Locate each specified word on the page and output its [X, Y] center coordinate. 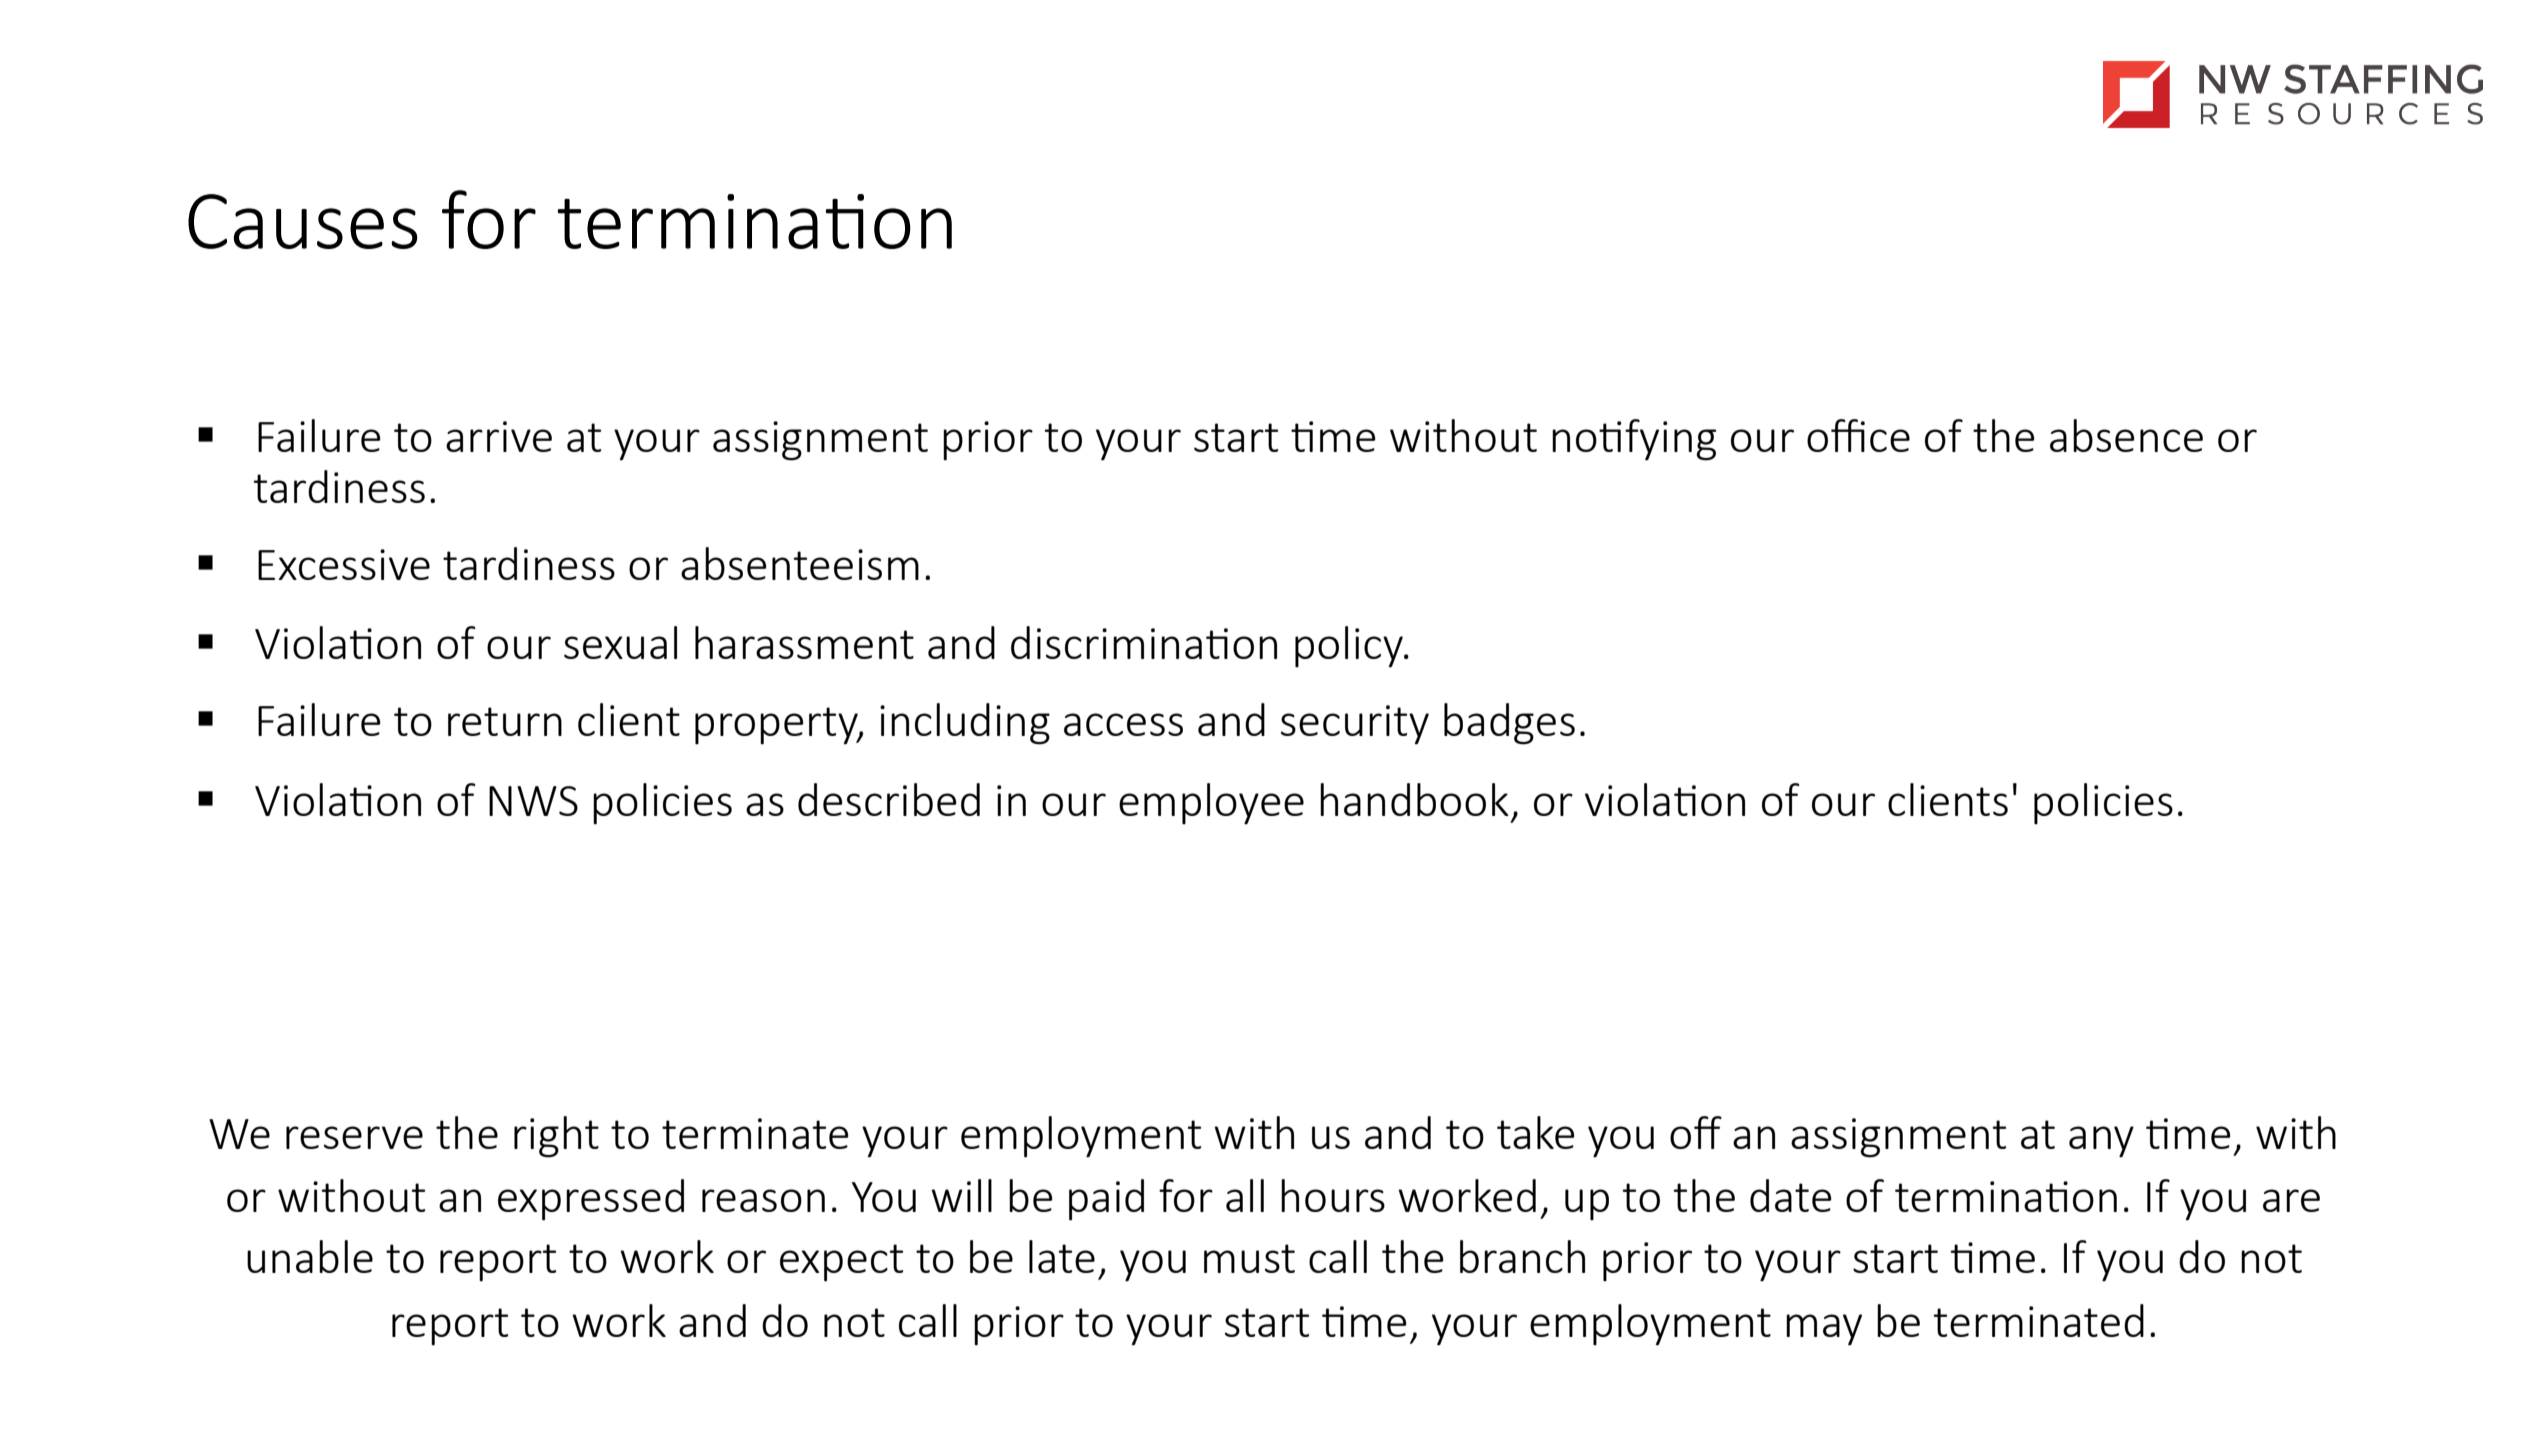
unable [310, 1256]
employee [1211, 804]
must [1249, 1258]
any [2101, 1142]
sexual [620, 642]
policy [1350, 647]
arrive [499, 436]
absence [2126, 435]
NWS [533, 801]
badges [1509, 724]
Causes [302, 221]
